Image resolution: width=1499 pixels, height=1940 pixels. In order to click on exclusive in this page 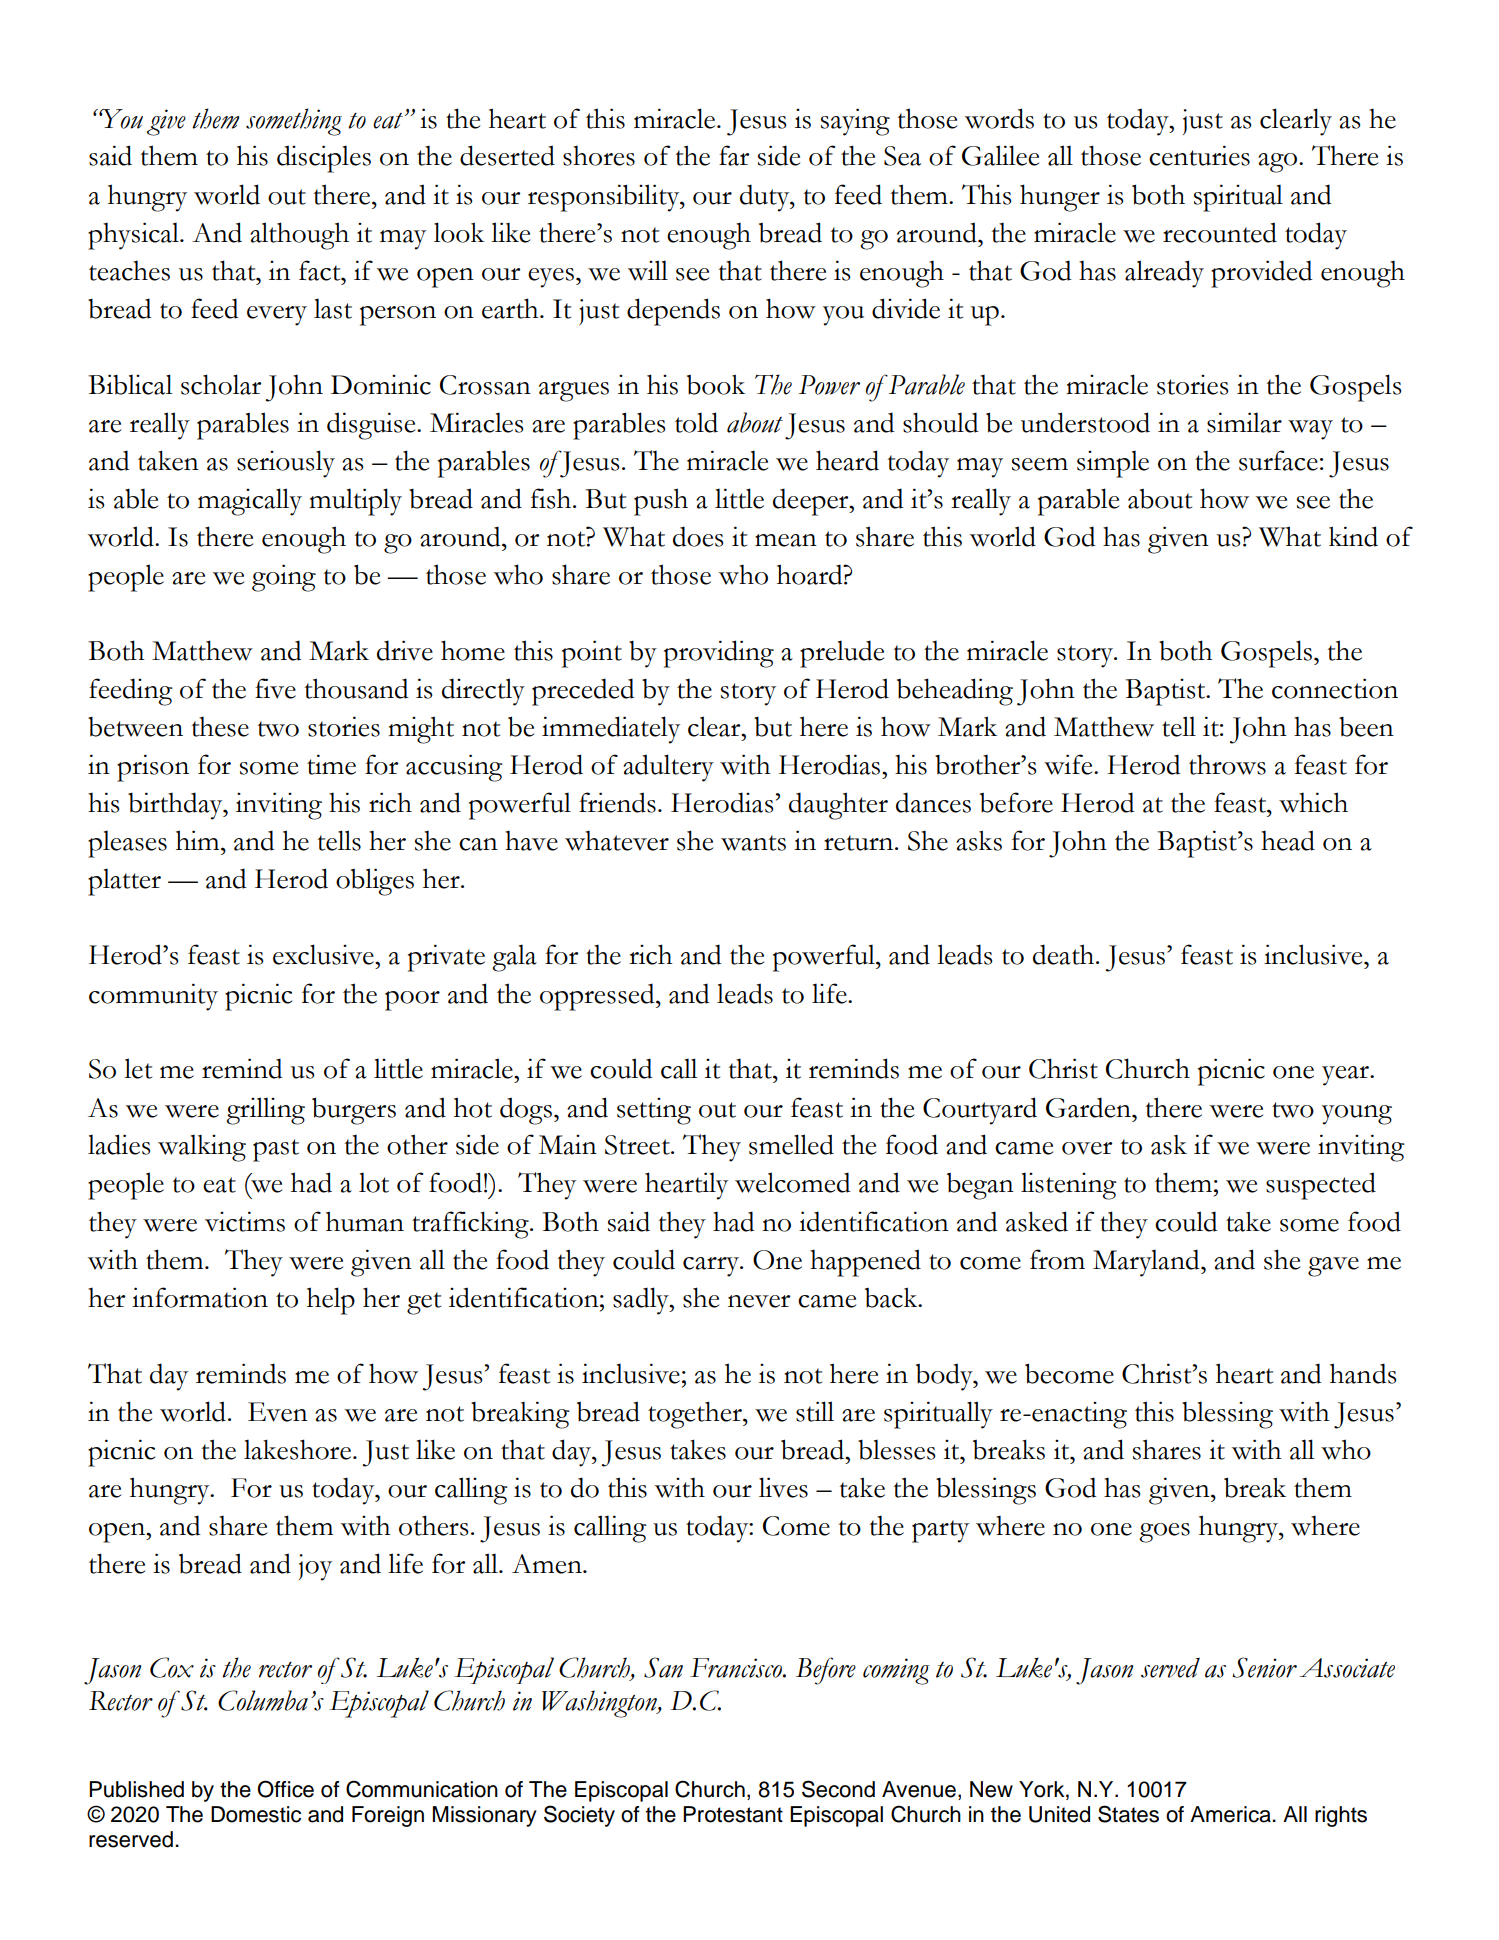, I will do `click(324, 954)`.
